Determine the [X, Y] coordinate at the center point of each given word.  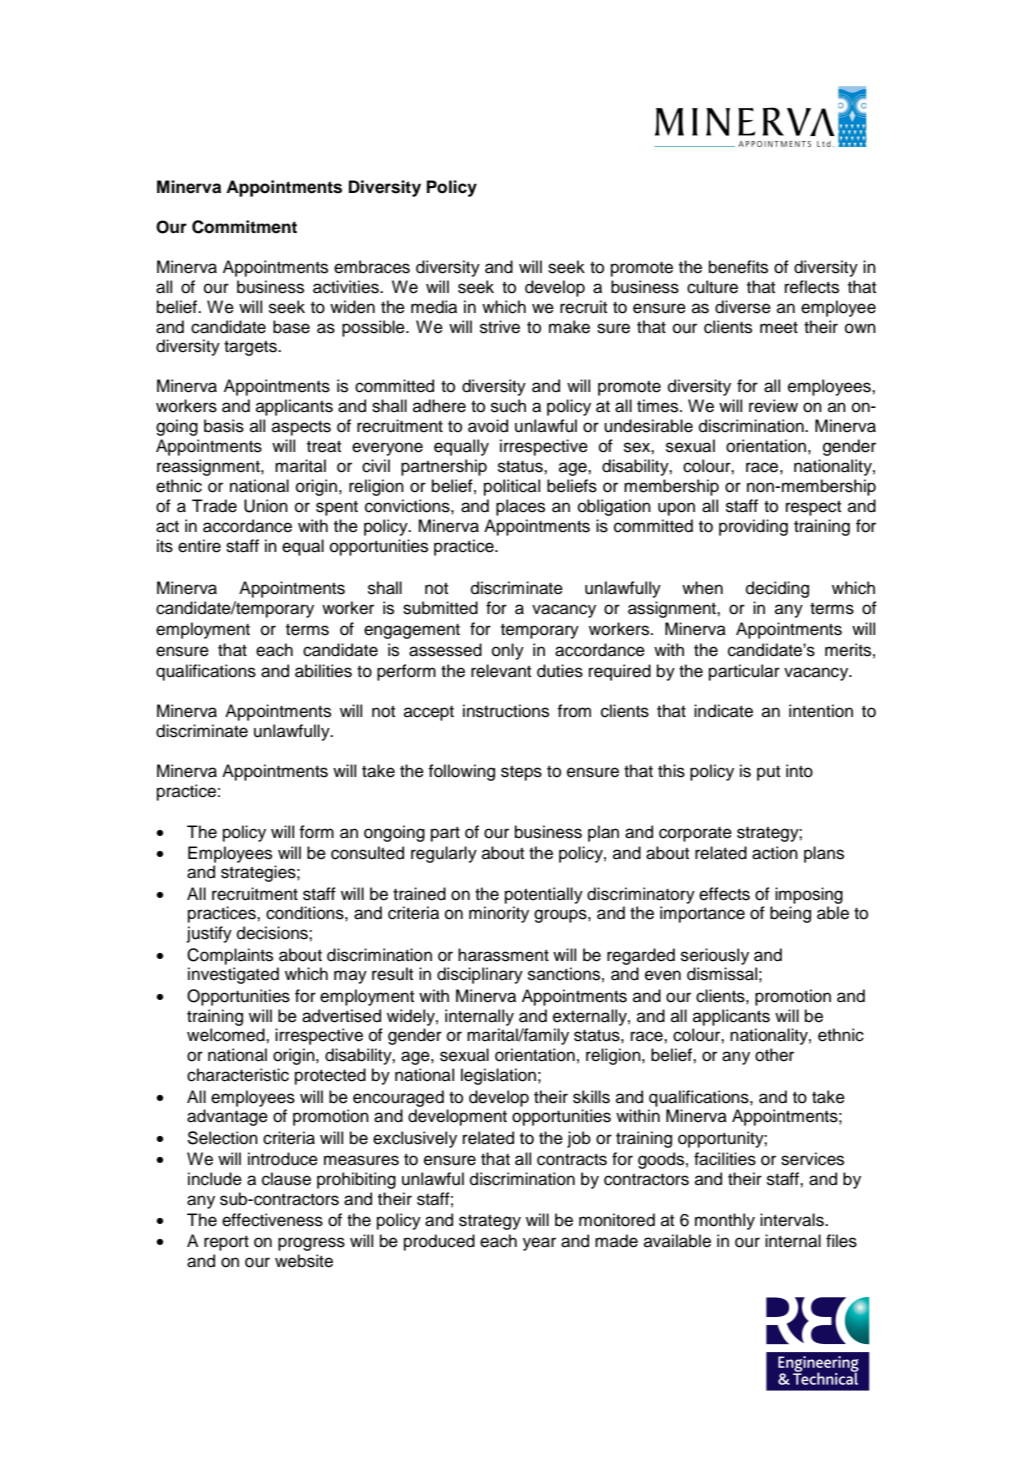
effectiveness [272, 1220]
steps [521, 773]
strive [500, 327]
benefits [738, 267]
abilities [323, 671]
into [799, 771]
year [539, 1244]
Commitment [244, 227]
